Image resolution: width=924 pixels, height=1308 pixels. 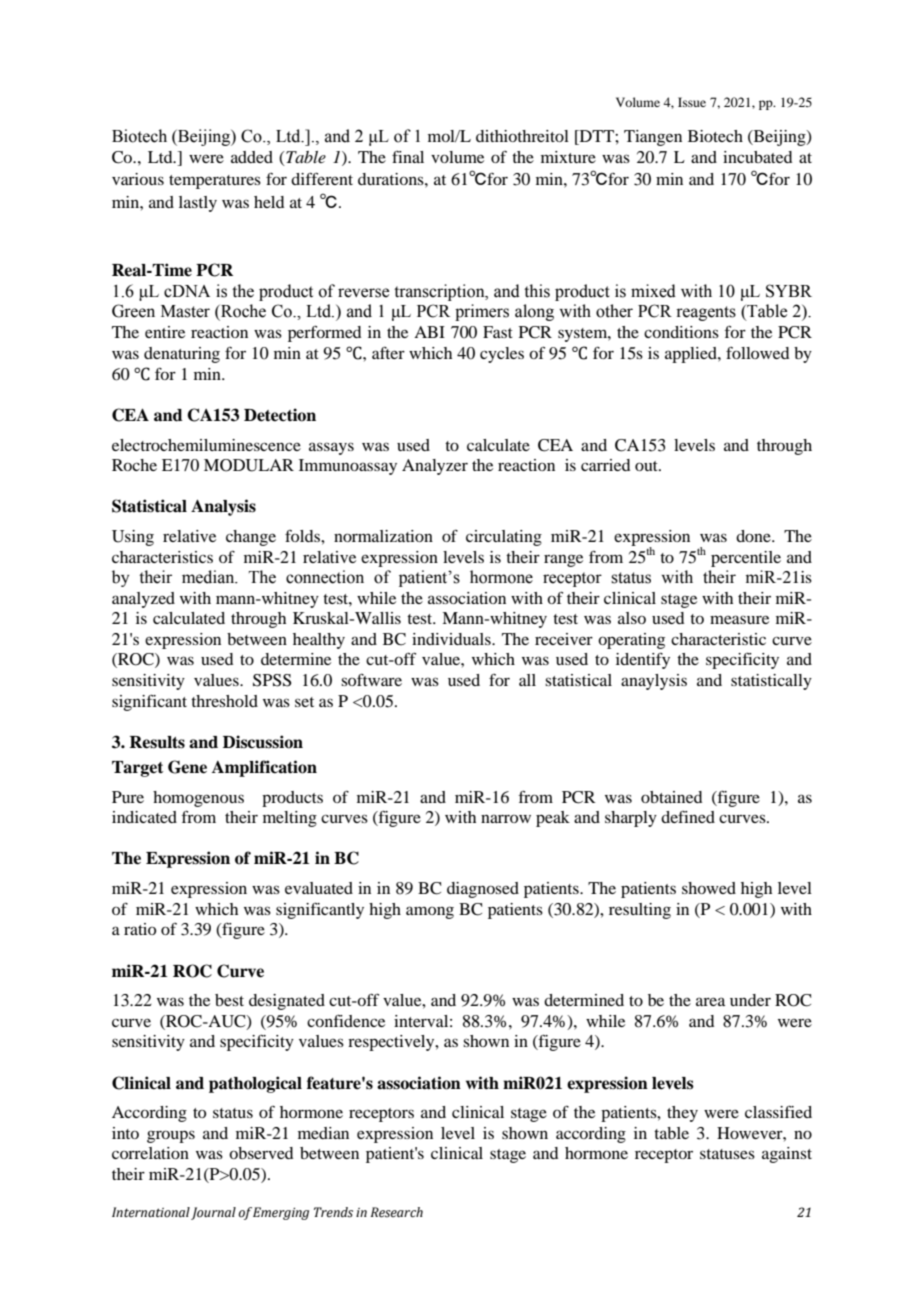 I want to click on Issue, so click(x=692, y=102).
